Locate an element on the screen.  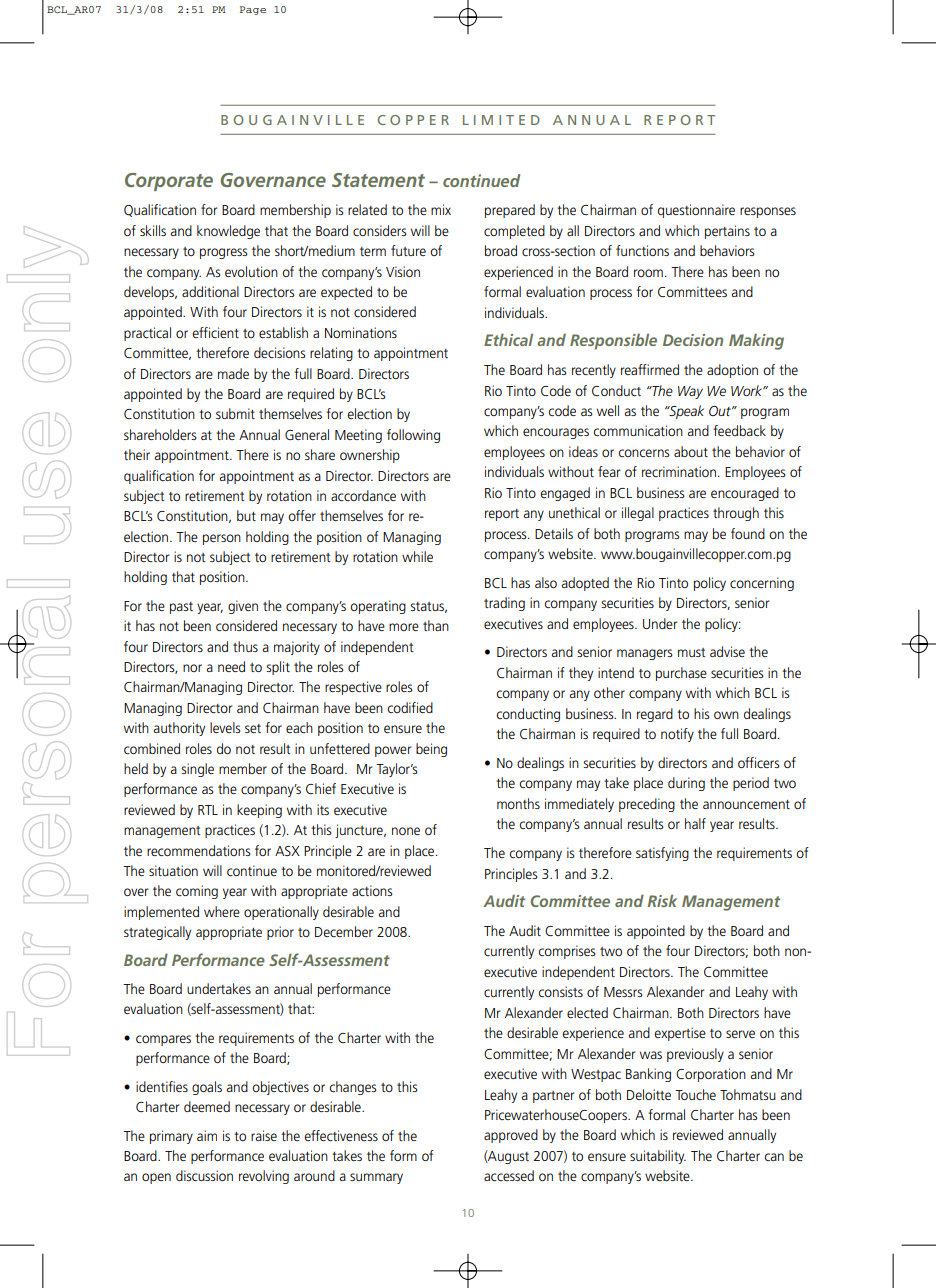
suitability is located at coordinates (658, 1157).
